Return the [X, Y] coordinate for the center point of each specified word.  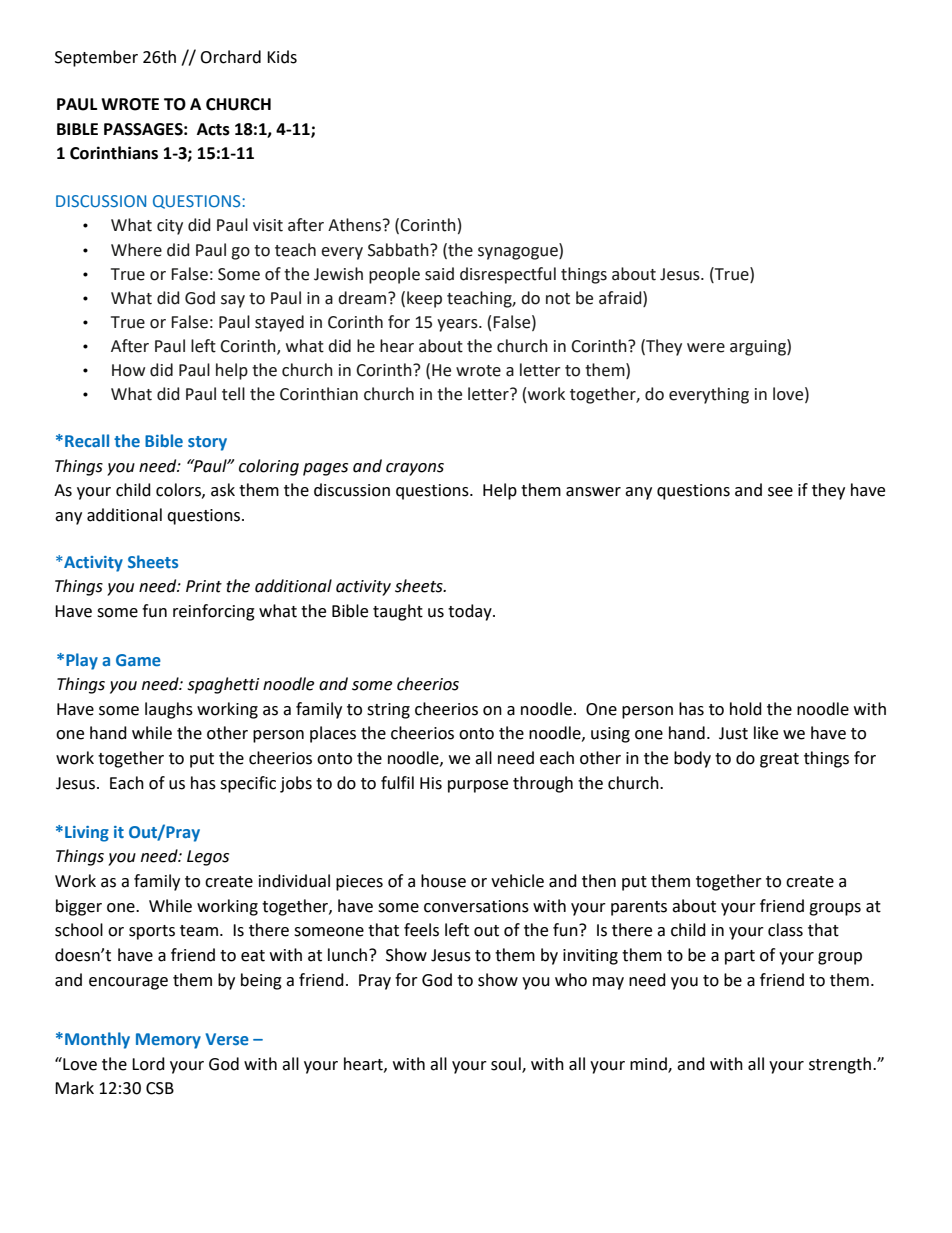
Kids [282, 57]
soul [507, 1064]
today [471, 612]
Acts [213, 129]
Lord [148, 1064]
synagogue [519, 252]
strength [840, 1065]
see [780, 492]
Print [204, 586]
